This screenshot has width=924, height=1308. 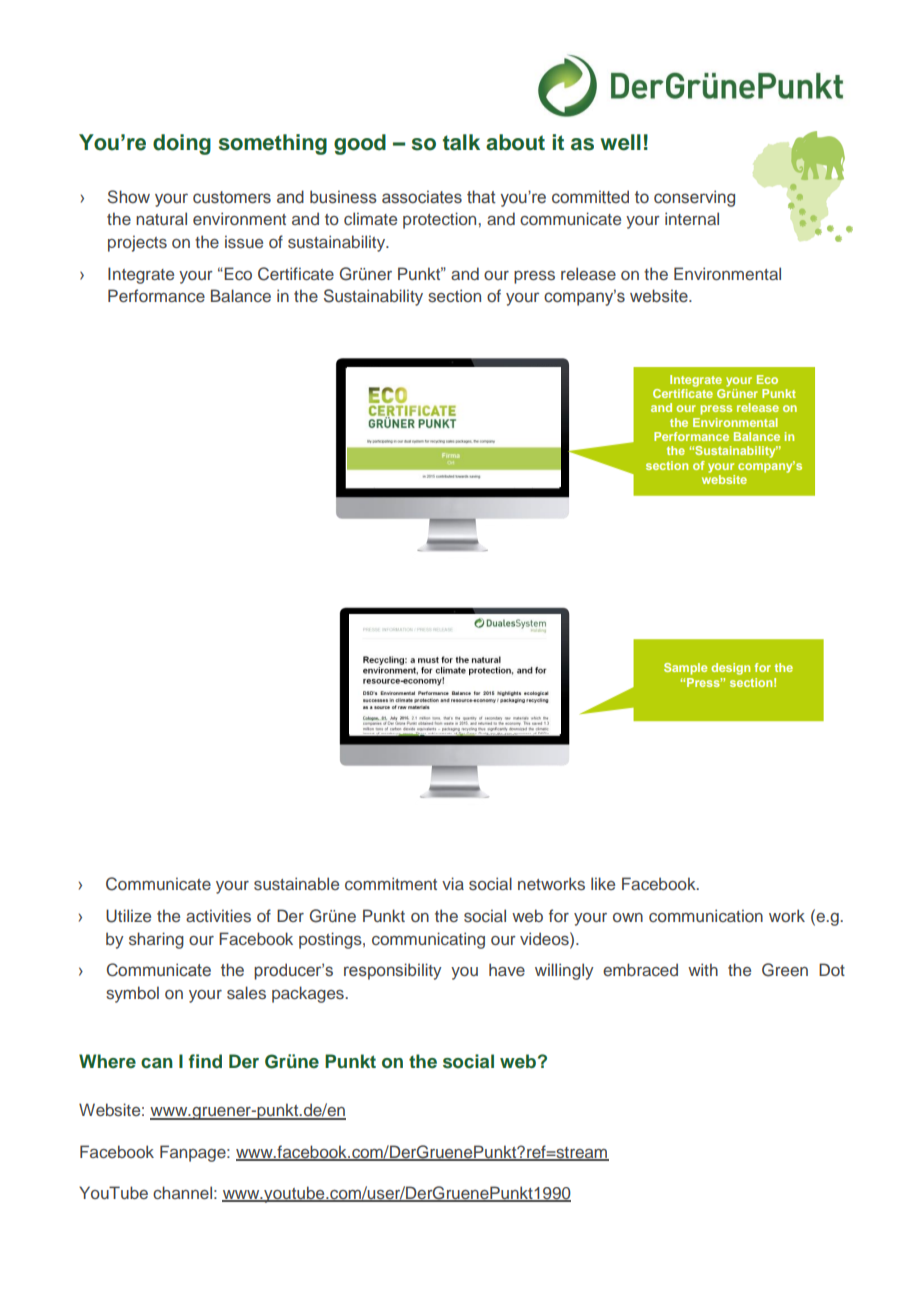 What do you see at coordinates (685, 669) in the screenshot?
I see `Sample` at bounding box center [685, 669].
